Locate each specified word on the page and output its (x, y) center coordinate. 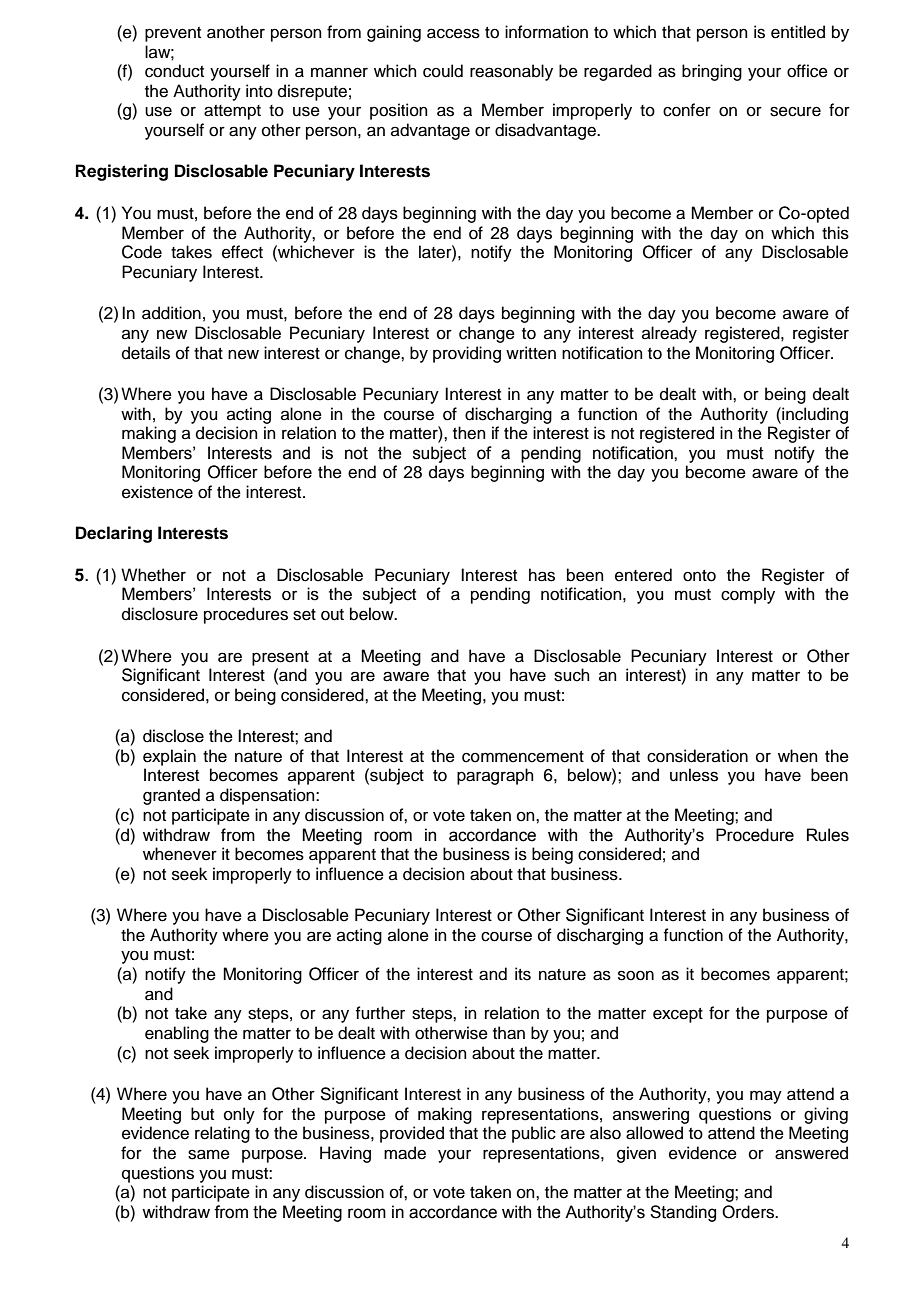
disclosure (160, 614)
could (443, 71)
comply (748, 595)
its (523, 974)
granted (171, 796)
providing (467, 354)
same (209, 1154)
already (669, 334)
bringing (712, 72)
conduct (174, 71)
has (542, 575)
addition (171, 313)
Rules (828, 835)
